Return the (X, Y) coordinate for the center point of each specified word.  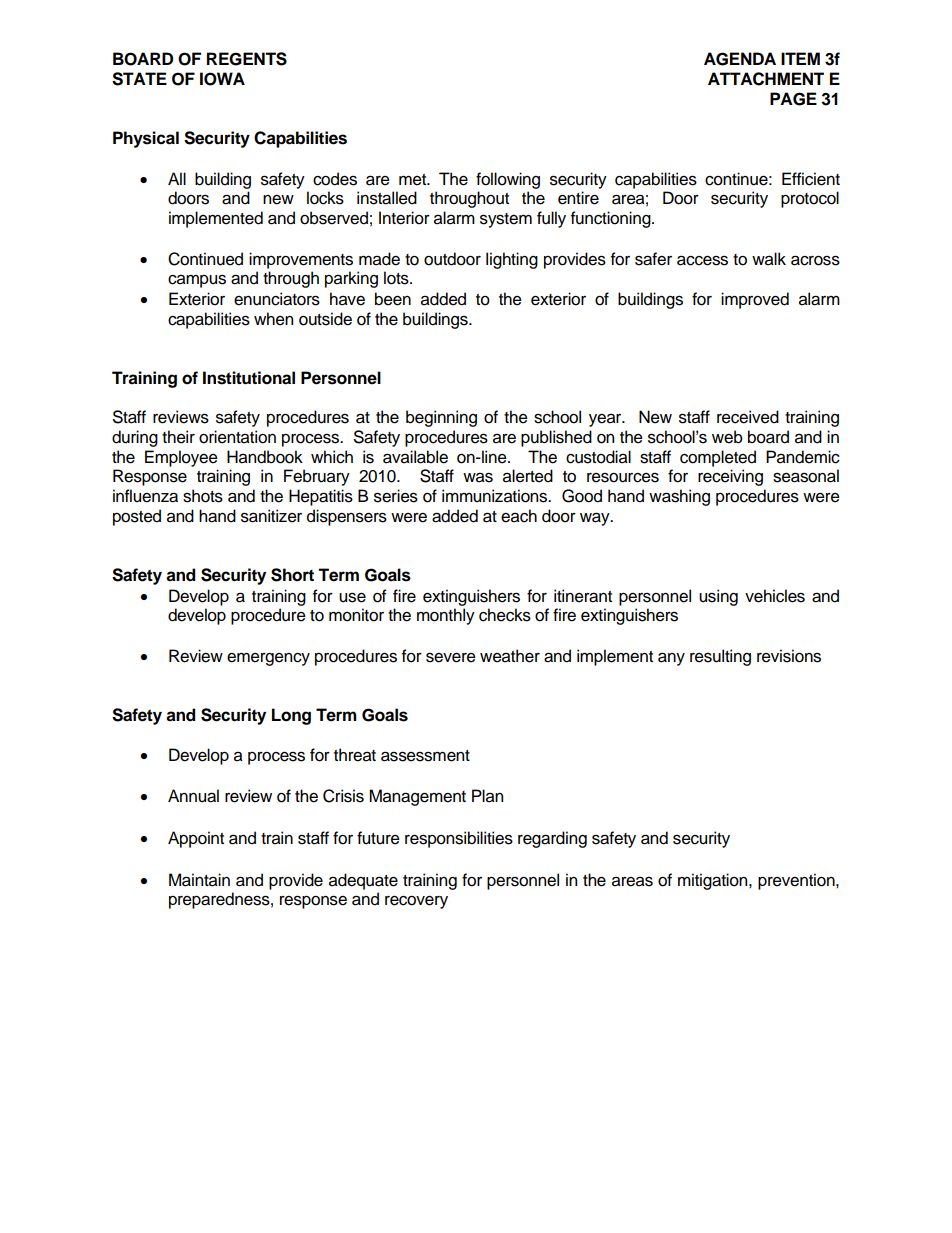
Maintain (199, 880)
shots (203, 496)
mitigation (714, 881)
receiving (730, 477)
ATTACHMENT (766, 79)
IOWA (222, 79)
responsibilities (459, 839)
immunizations (496, 496)
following (508, 180)
